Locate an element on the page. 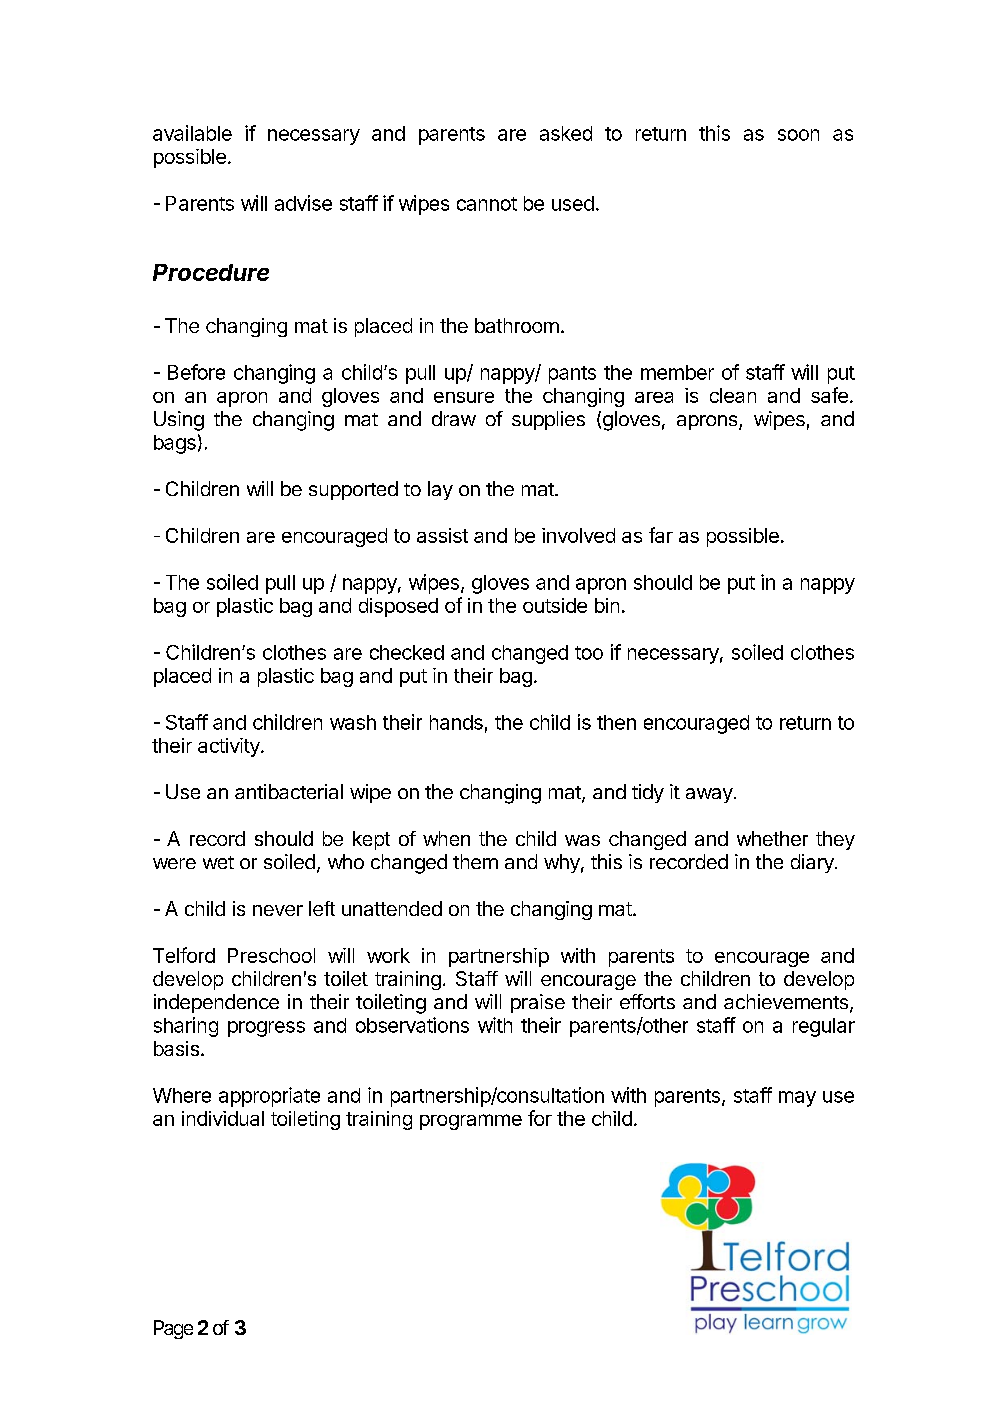  cannot is located at coordinates (487, 204).
